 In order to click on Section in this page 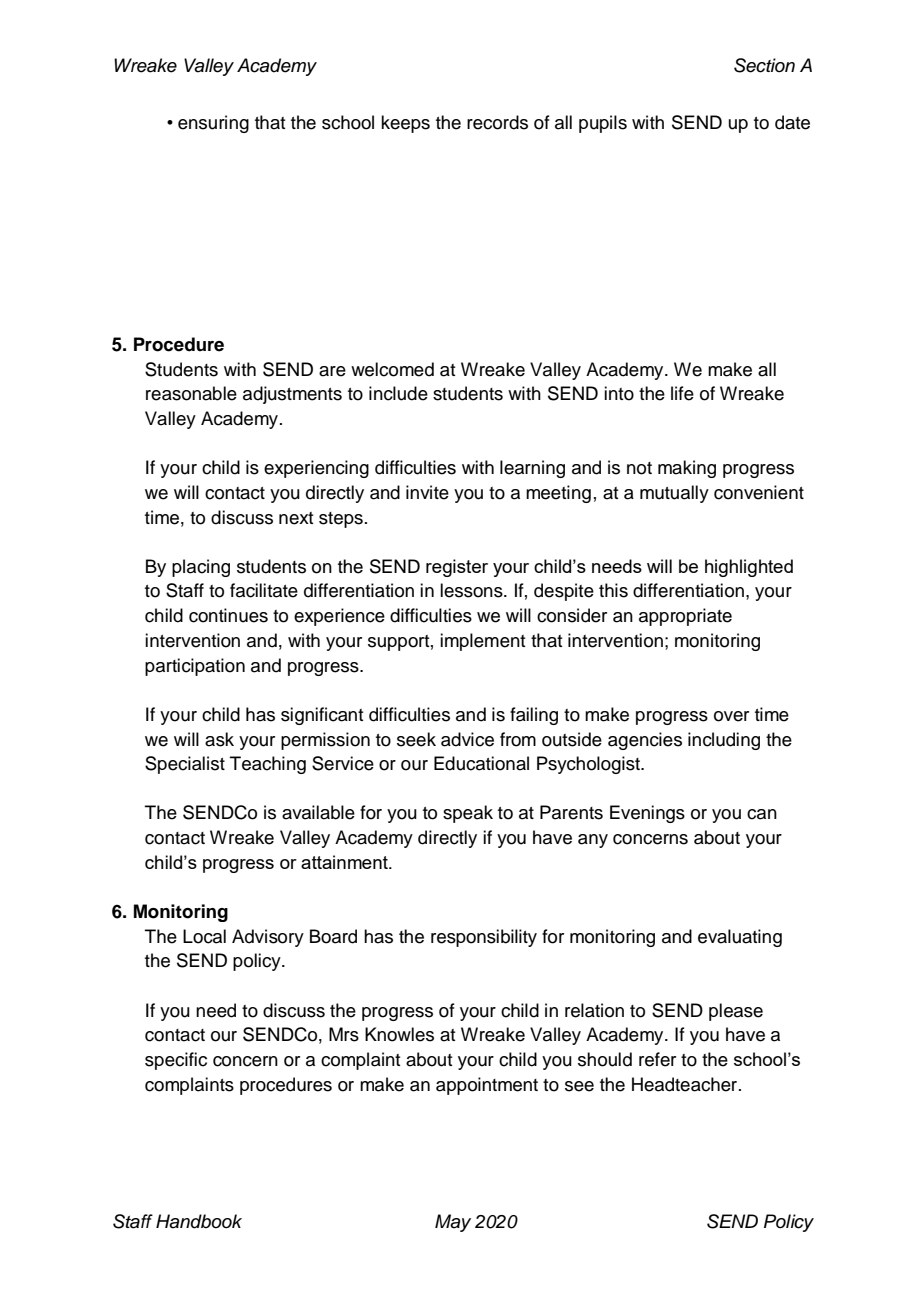, I will do `click(764, 65)`.
